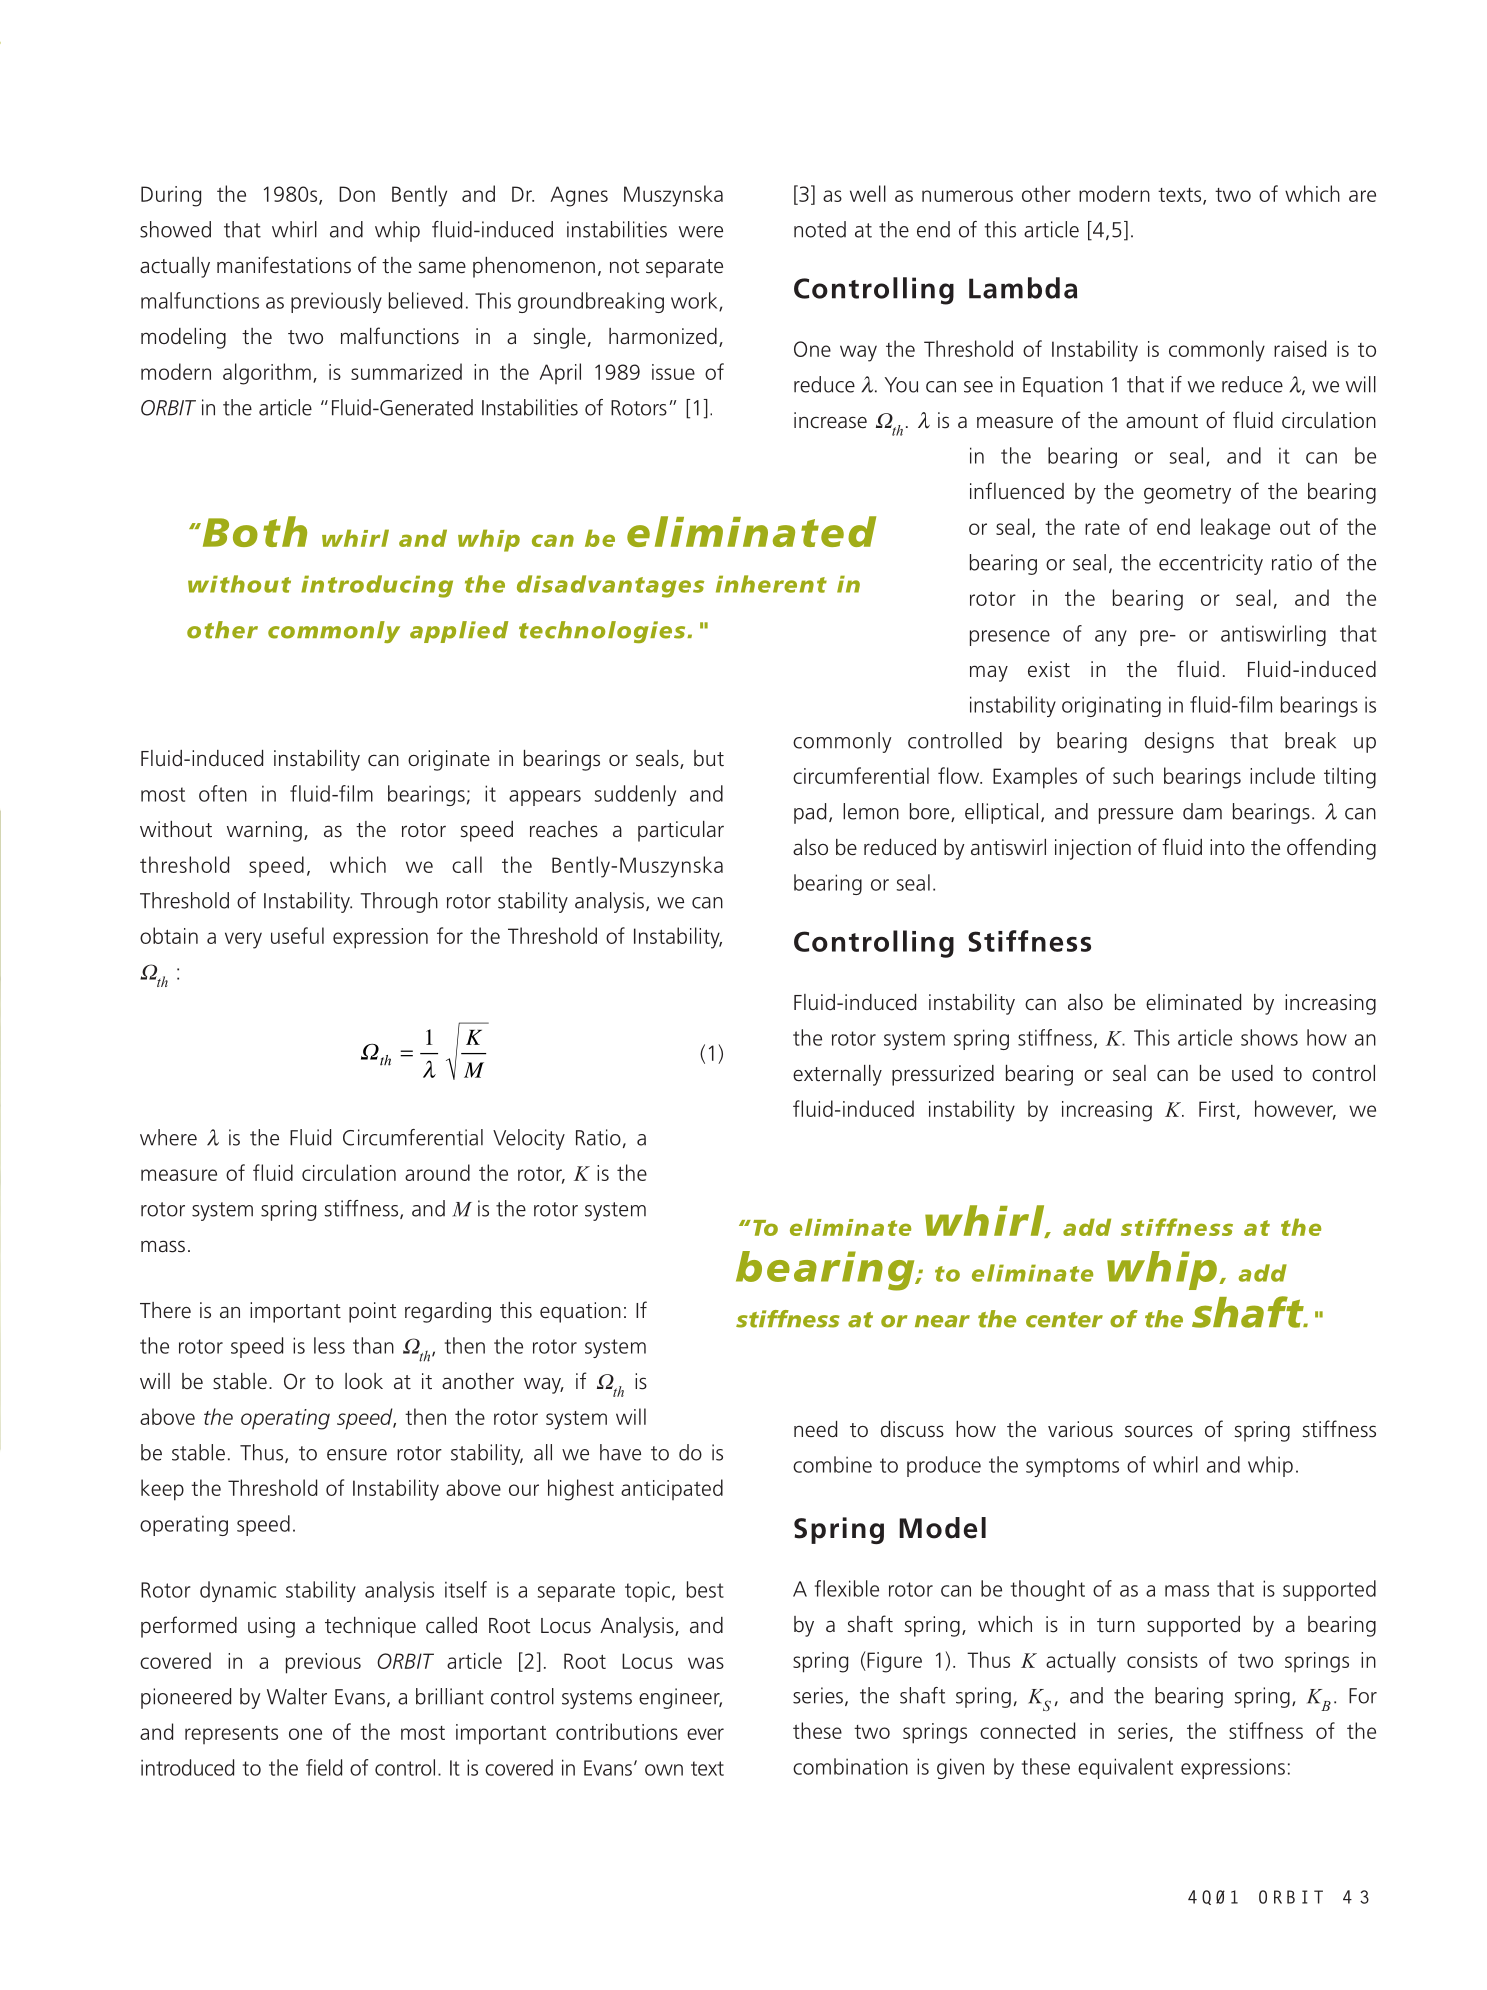  Describe the element at coordinates (1269, 1037) in the screenshot. I see `shows` at that location.
